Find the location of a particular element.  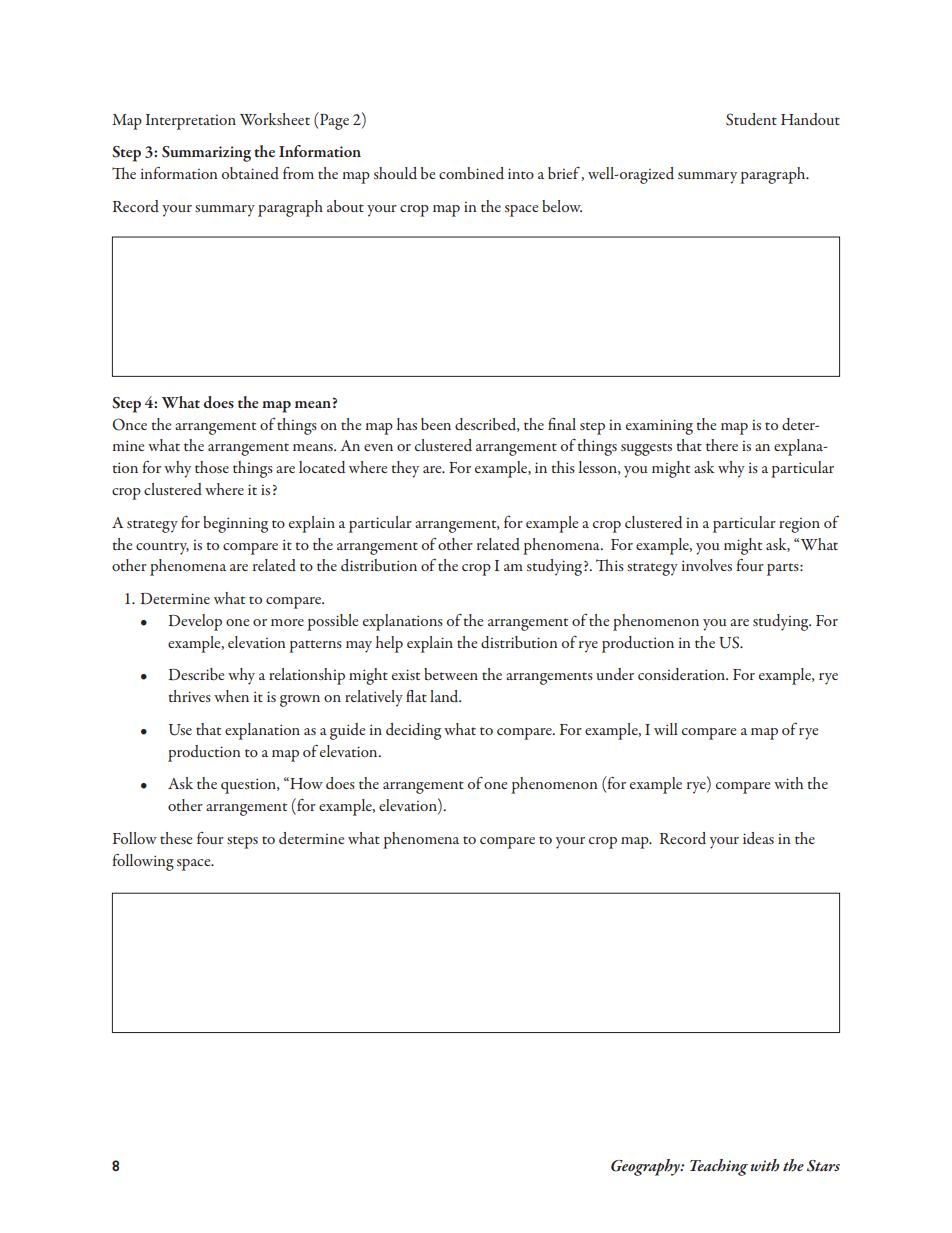

these is located at coordinates (176, 838).
